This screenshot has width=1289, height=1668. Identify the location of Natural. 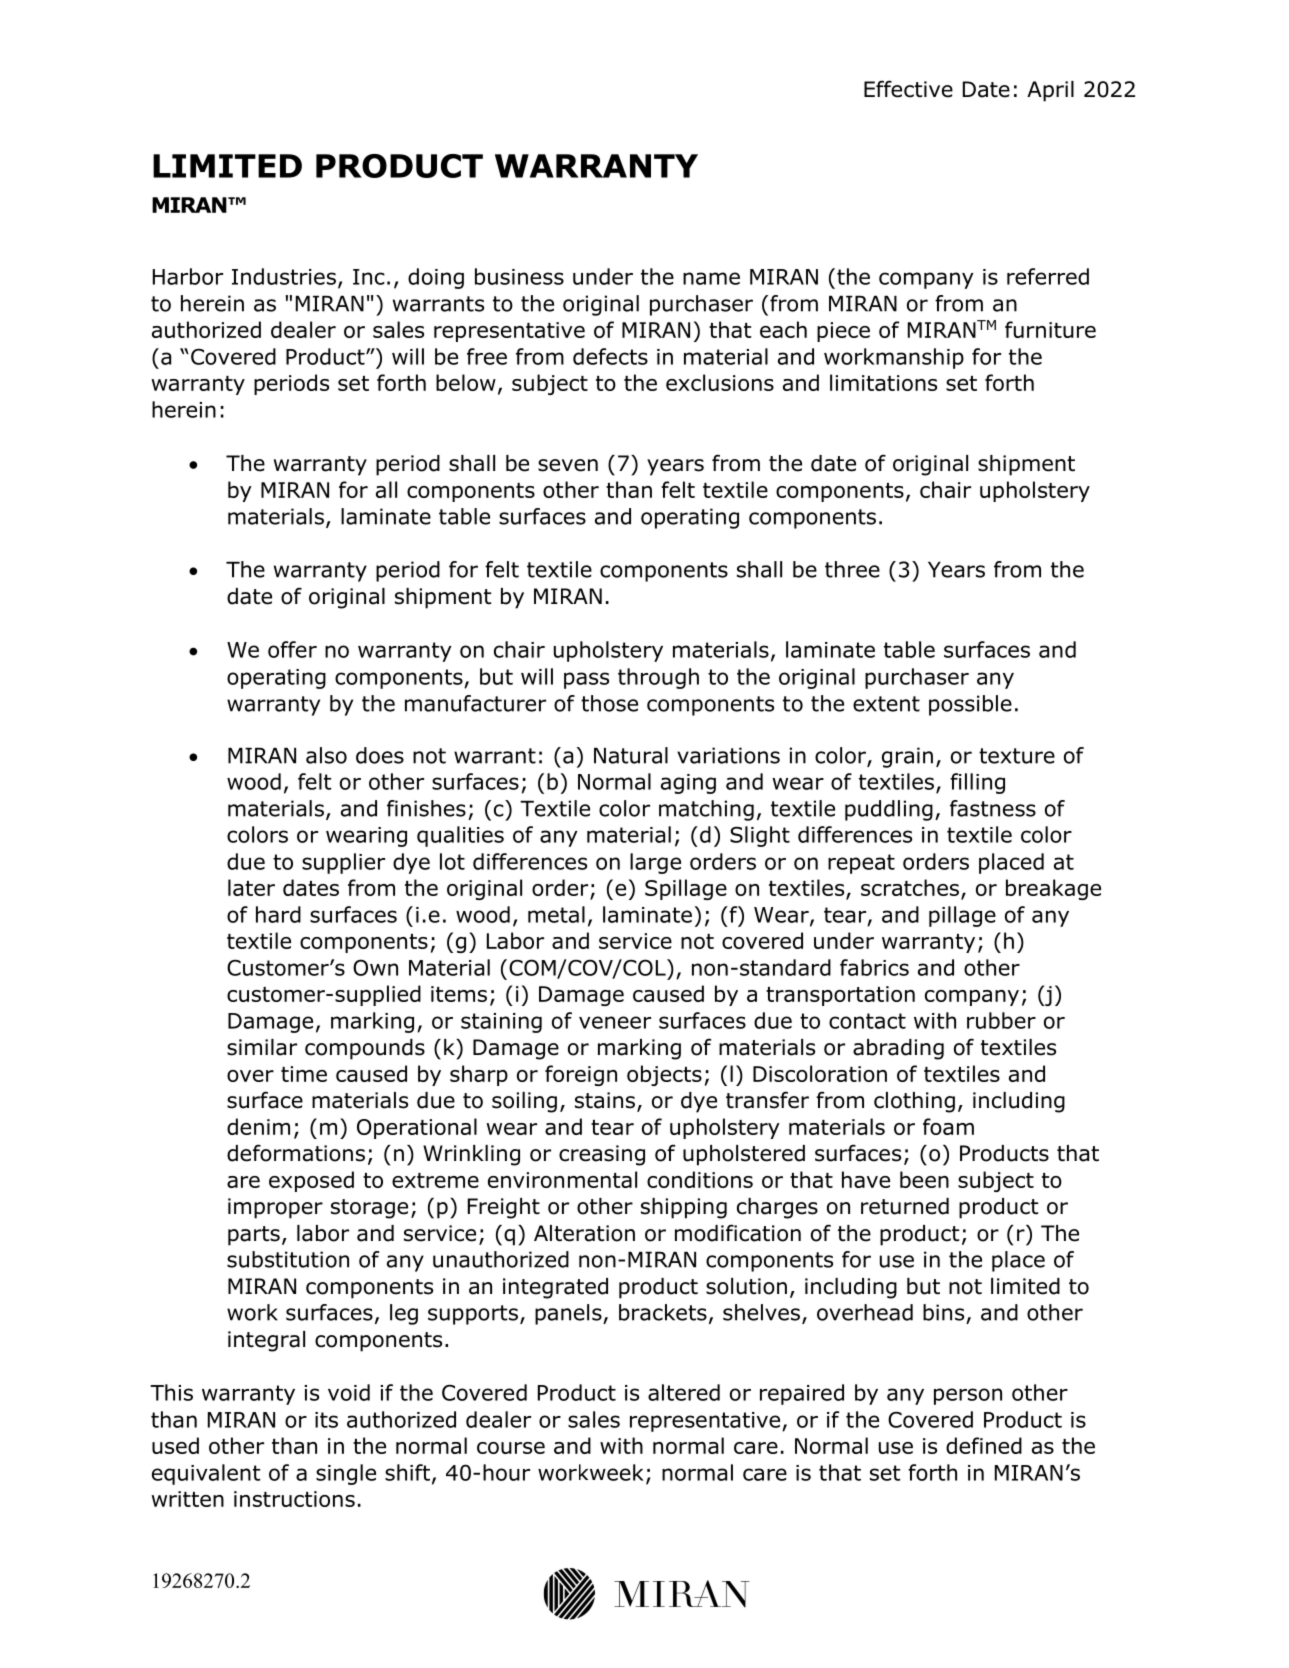
(631, 755).
